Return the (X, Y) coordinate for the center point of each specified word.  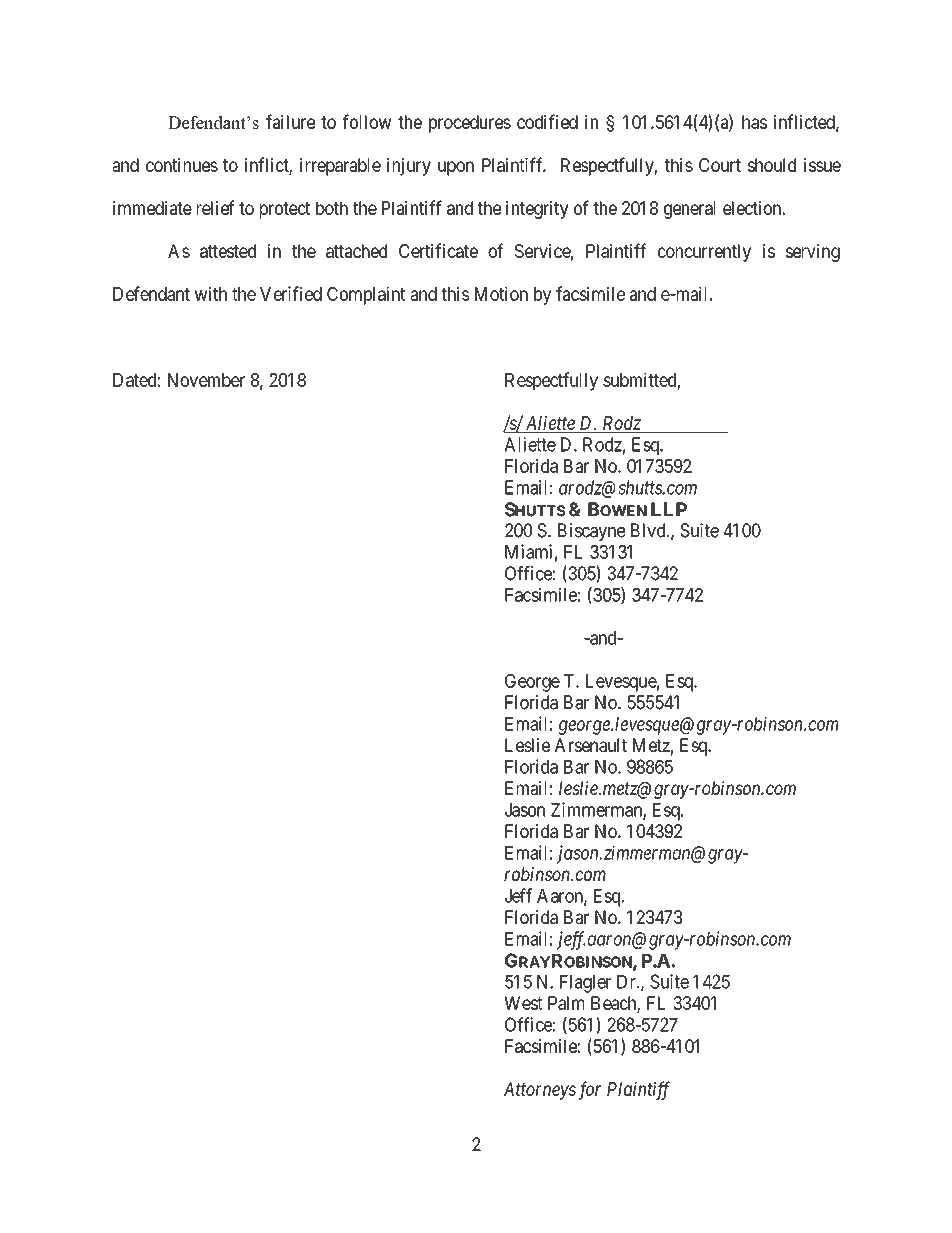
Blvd (649, 530)
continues (182, 165)
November (206, 380)
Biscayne (591, 532)
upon (456, 168)
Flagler (585, 984)
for (590, 1090)
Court (720, 165)
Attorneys (540, 1091)
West (523, 1003)
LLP (669, 509)
